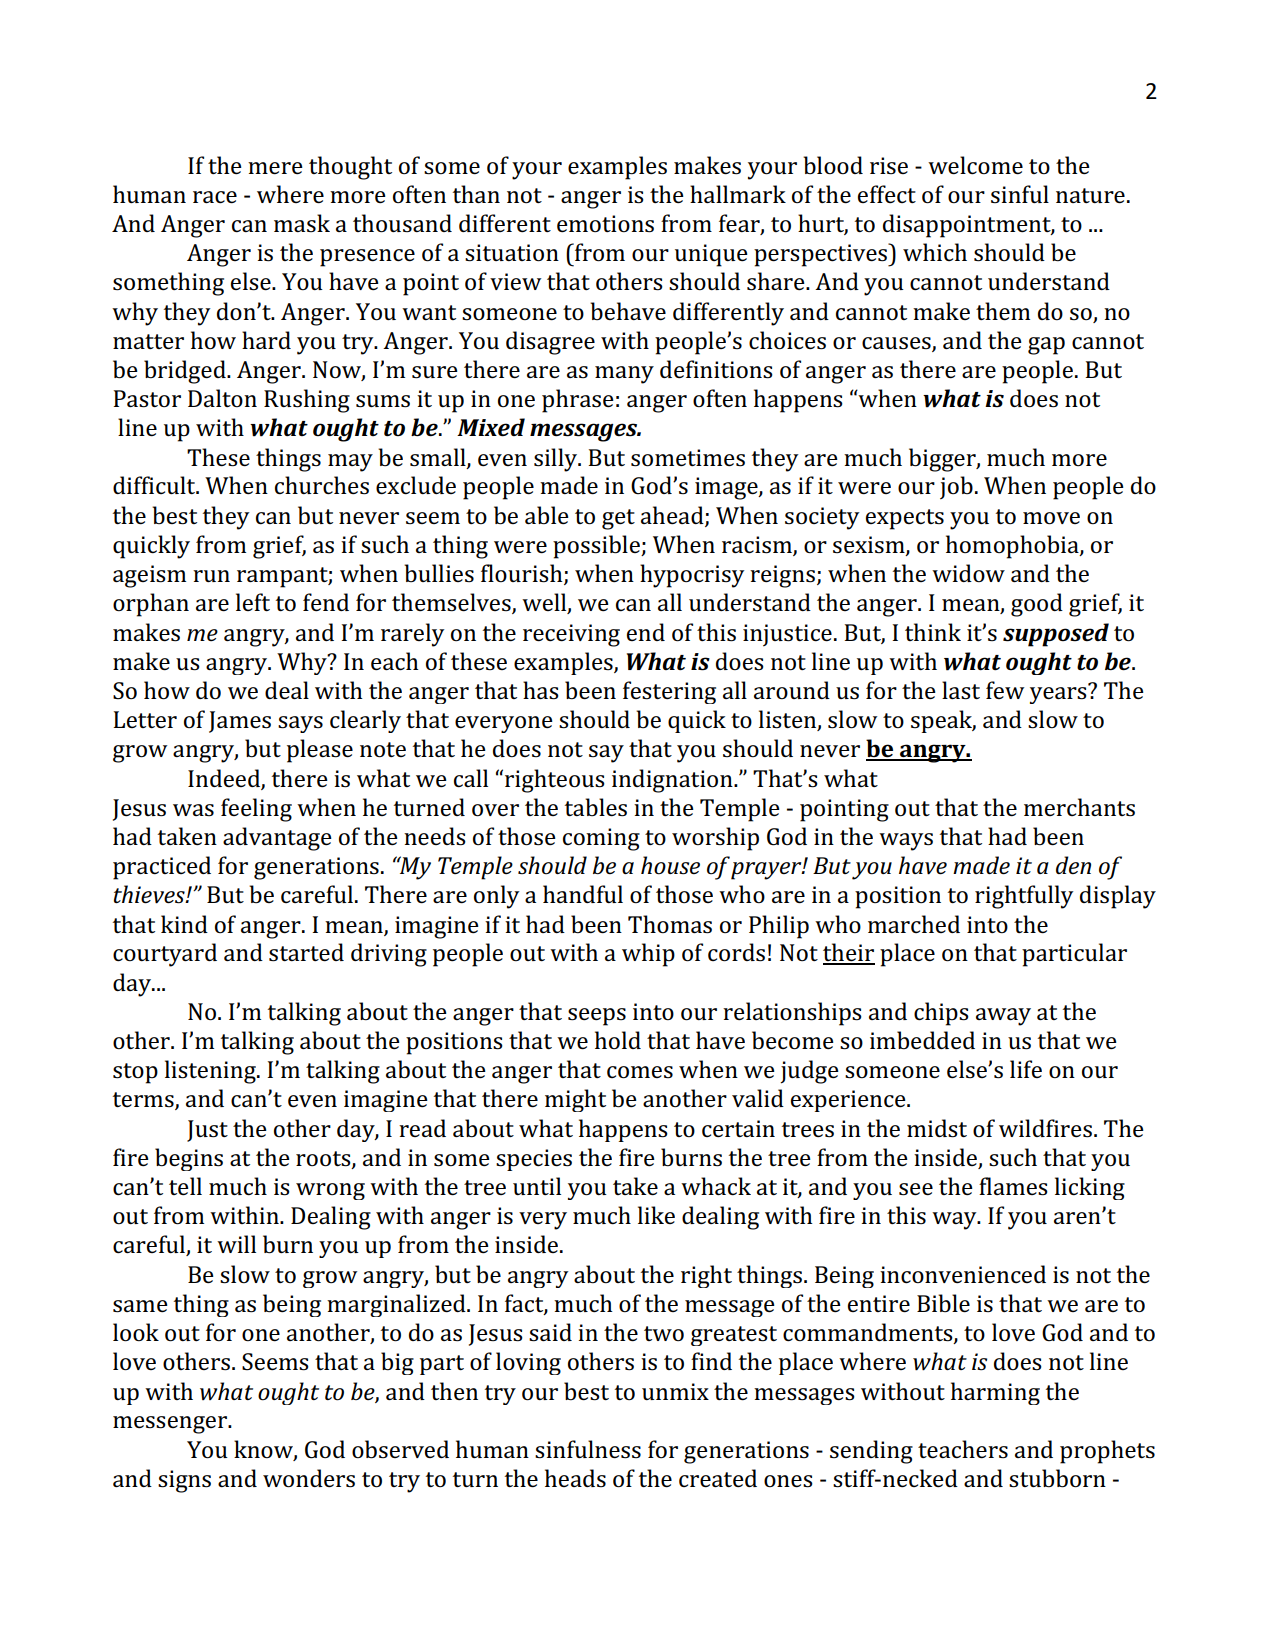 The image size is (1269, 1643). What do you see at coordinates (669, 692) in the screenshot?
I see `festering` at bounding box center [669, 692].
